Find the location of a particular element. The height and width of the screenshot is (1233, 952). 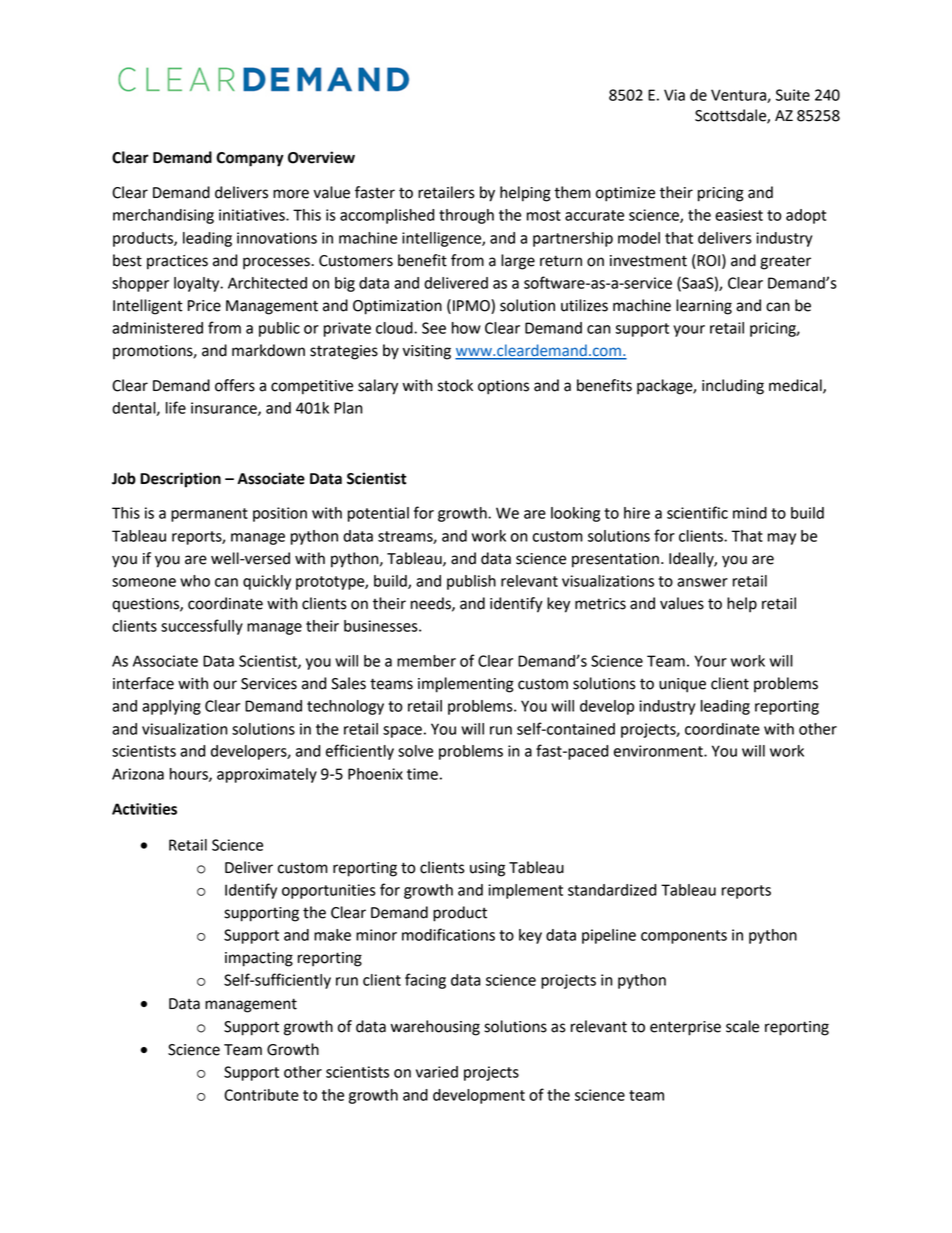

publish is located at coordinates (471, 582).
